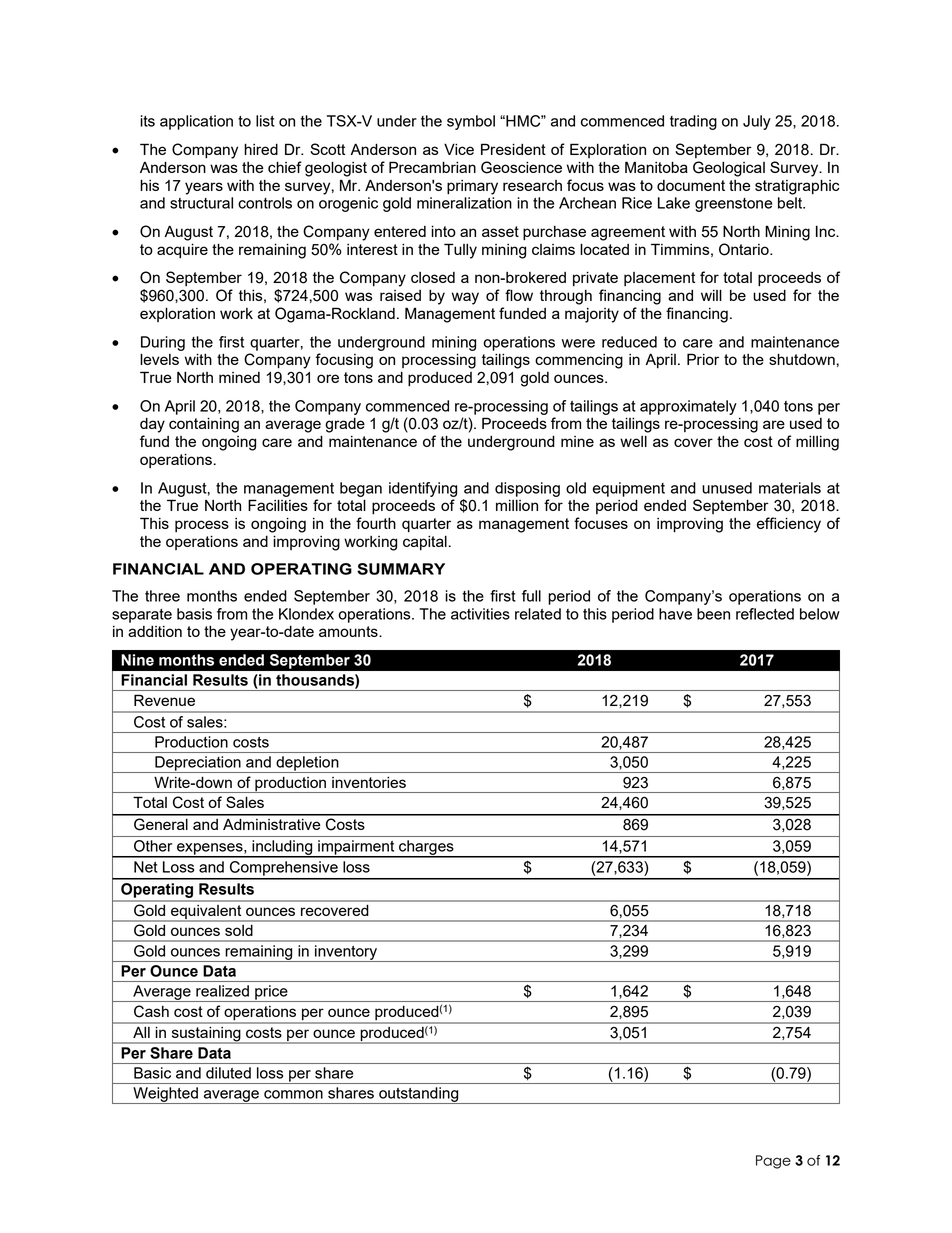  Describe the element at coordinates (729, 169) in the page. I see `Geological` at that location.
